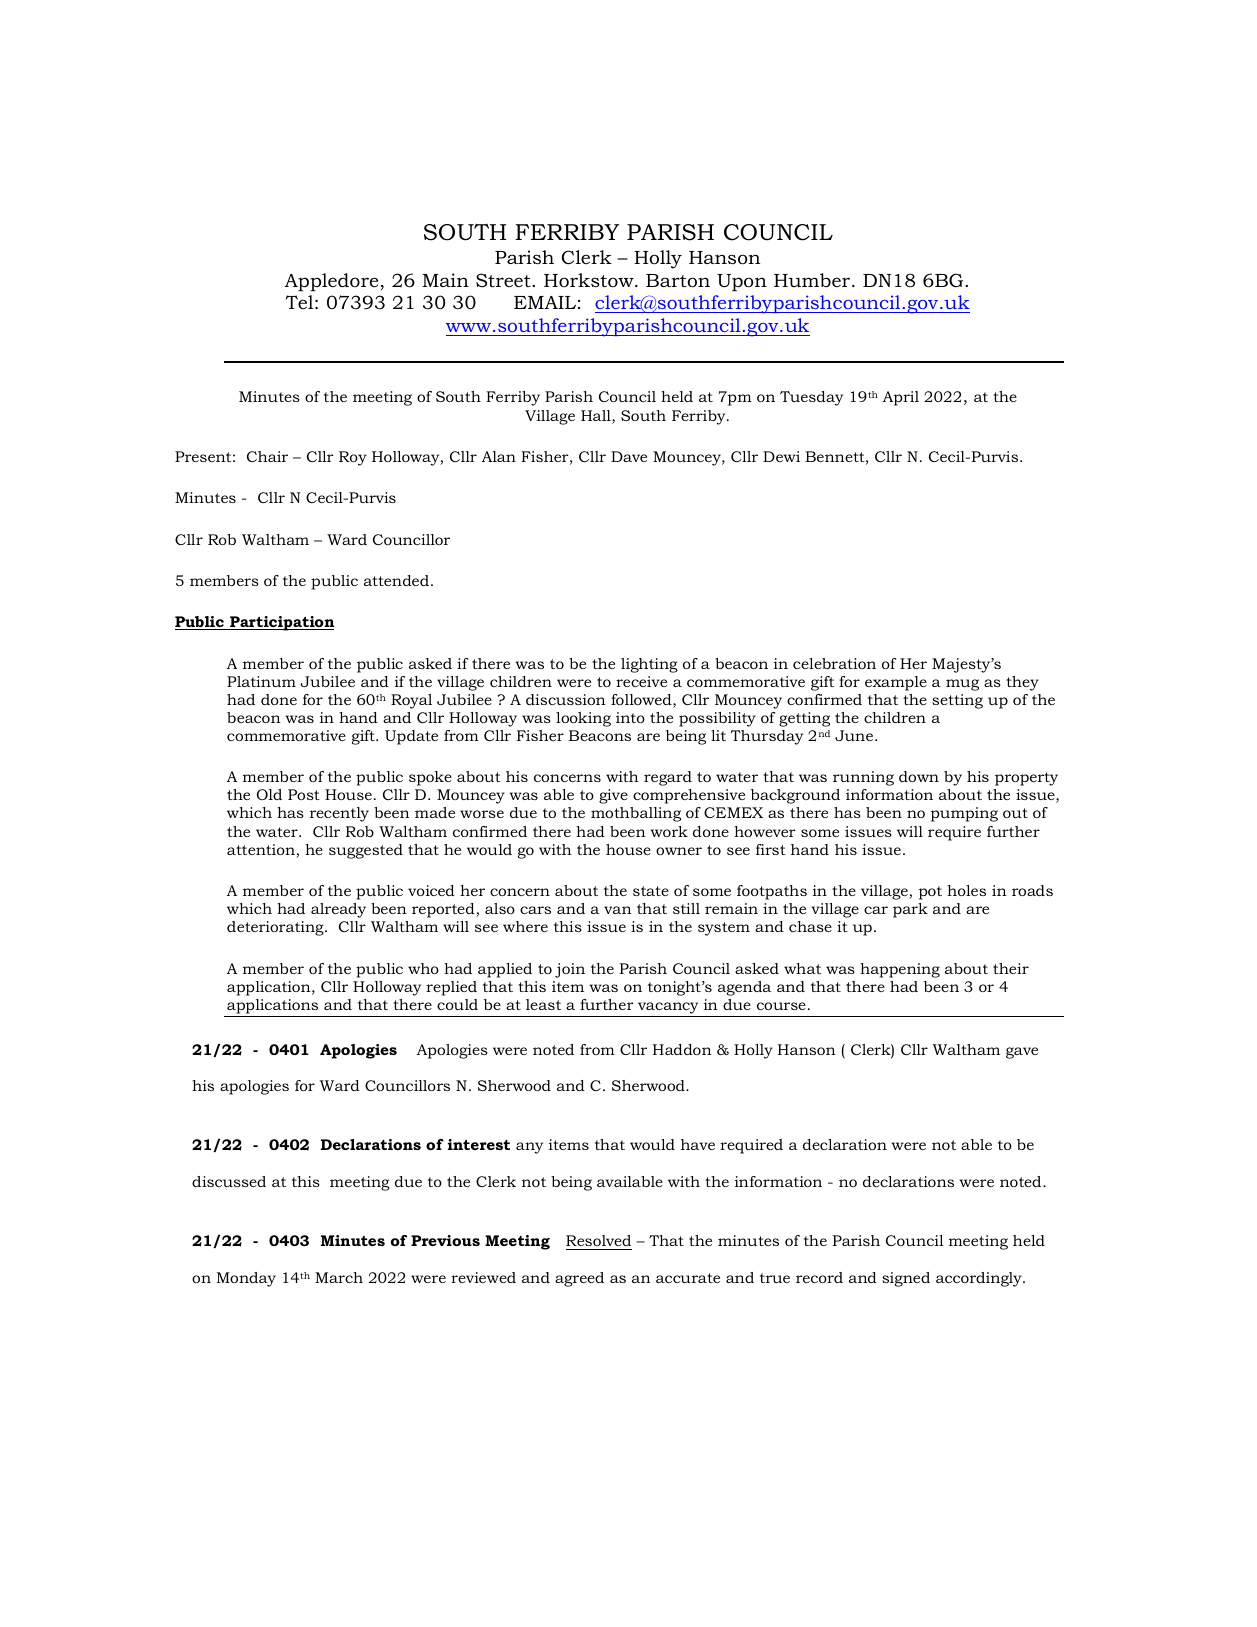 The height and width of the page is (1627, 1257). Describe the element at coordinates (901, 398) in the page. I see `April` at that location.
